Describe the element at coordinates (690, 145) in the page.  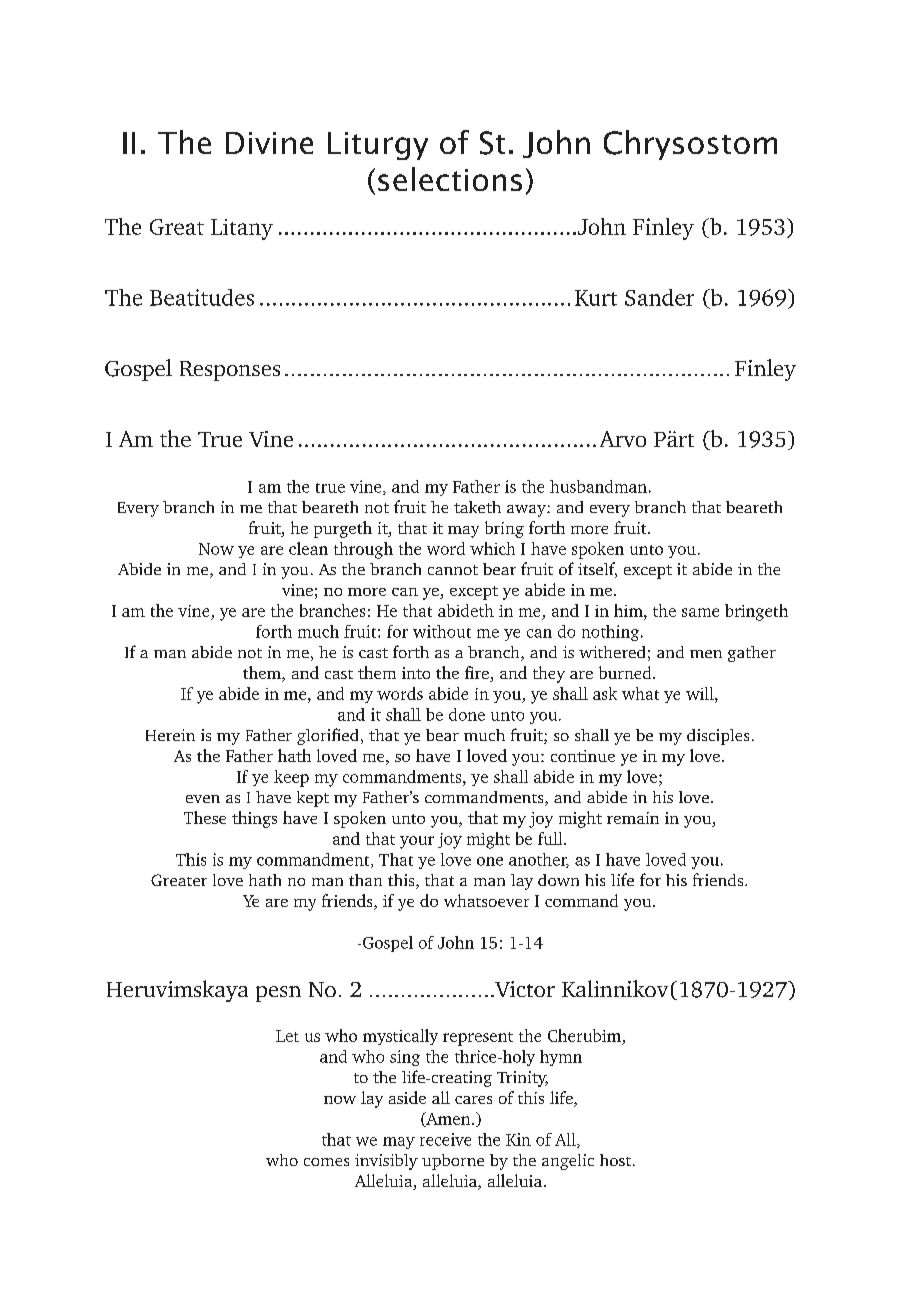
I see `Chrysostom` at that location.
